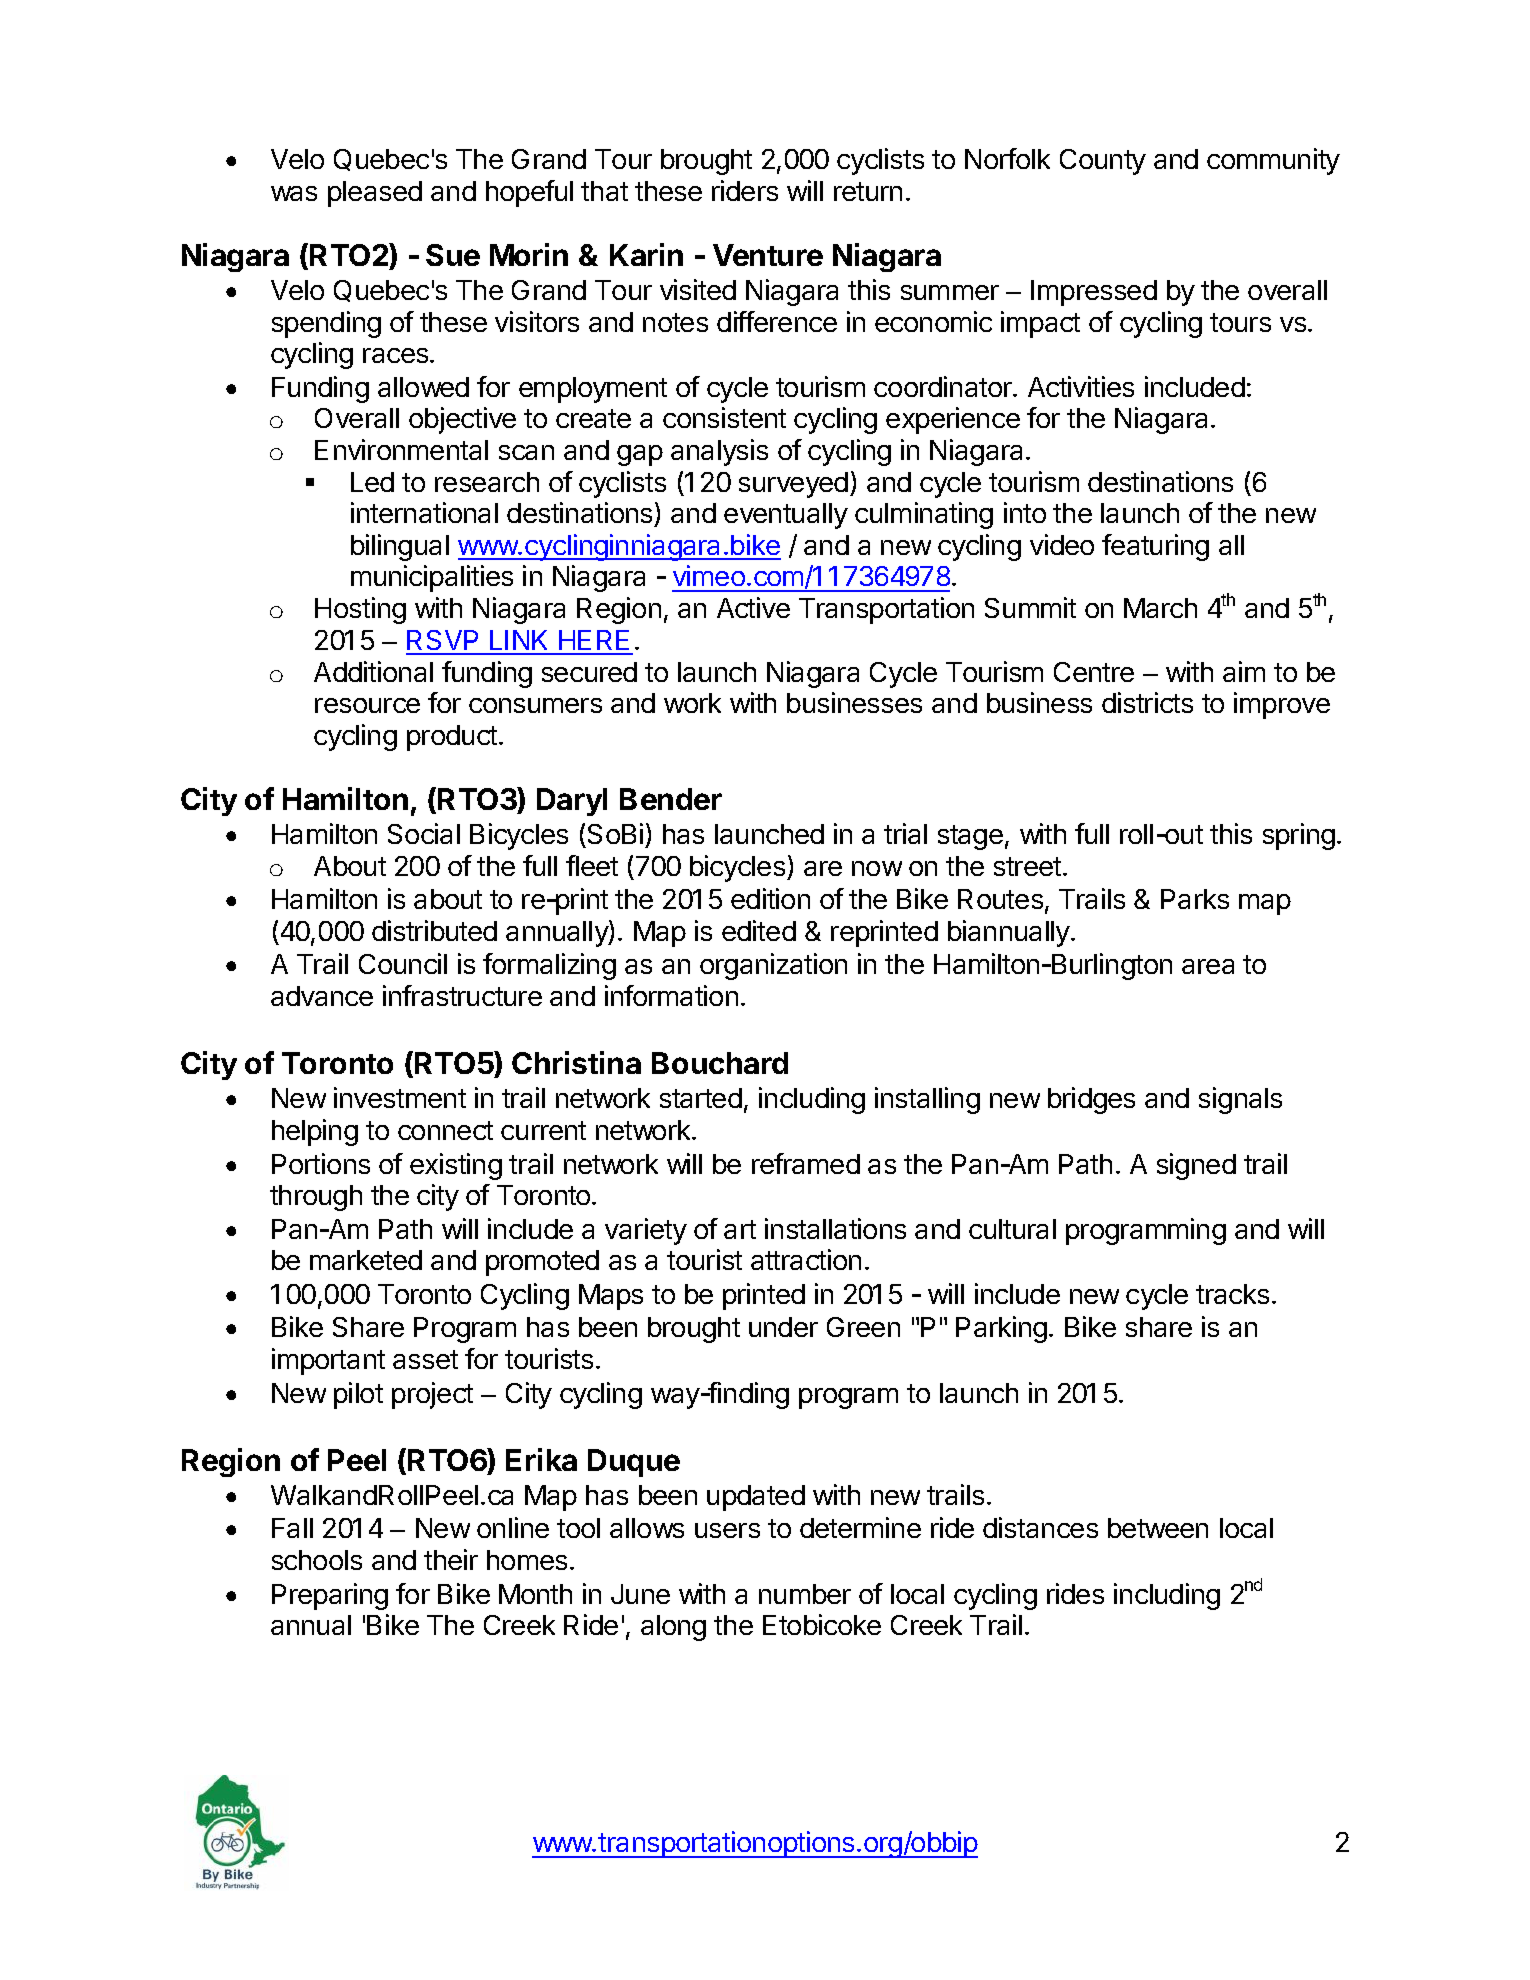 The width and height of the screenshot is (1530, 1980). Describe the element at coordinates (786, 516) in the screenshot. I see `eventually` at that location.
